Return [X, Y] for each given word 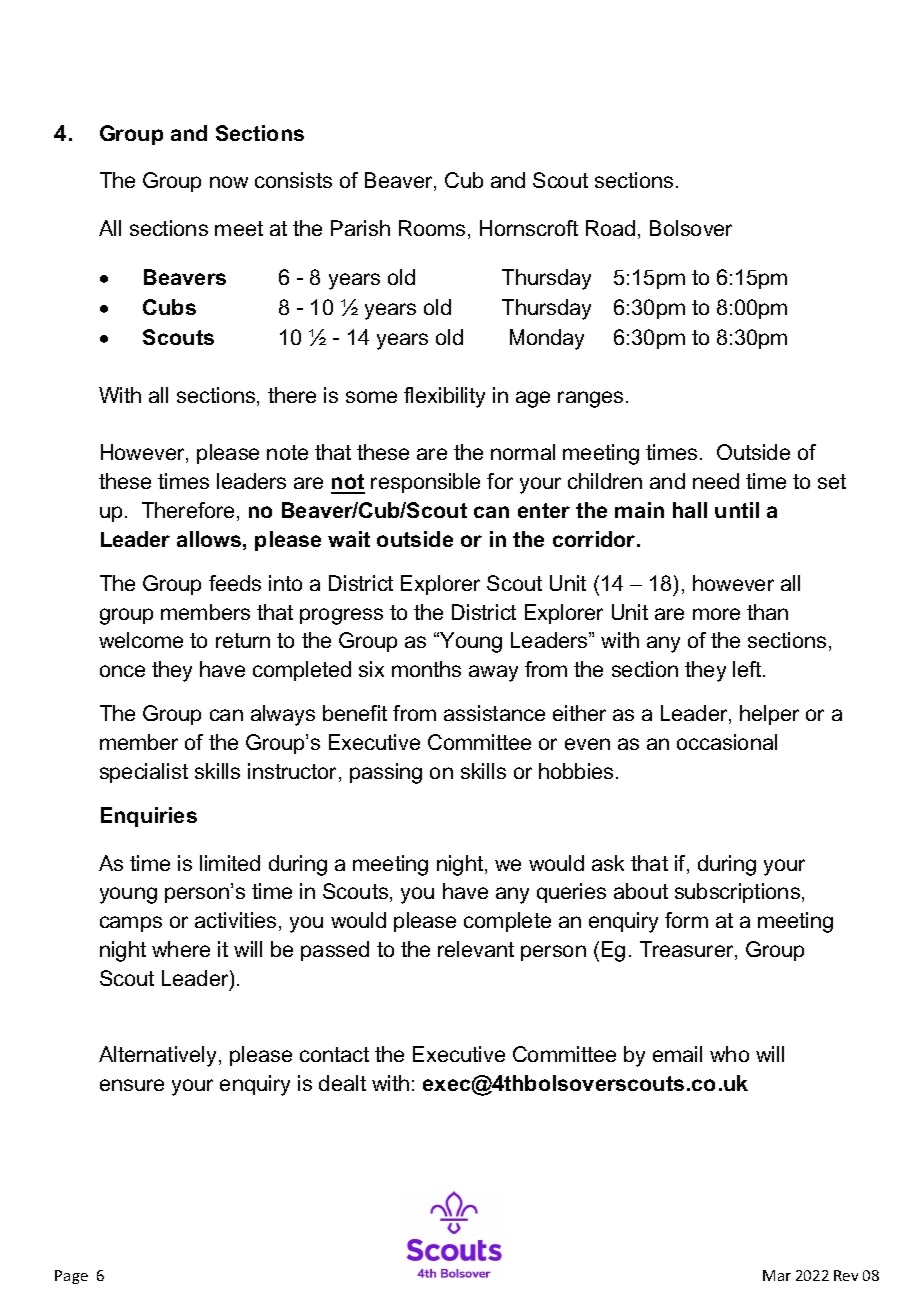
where [181, 949]
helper [769, 715]
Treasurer [688, 950]
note [287, 452]
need [716, 481]
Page [71, 1277]
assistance [494, 713]
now [229, 182]
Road [610, 228]
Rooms [432, 228]
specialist [144, 773]
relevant [476, 949]
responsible [425, 483]
